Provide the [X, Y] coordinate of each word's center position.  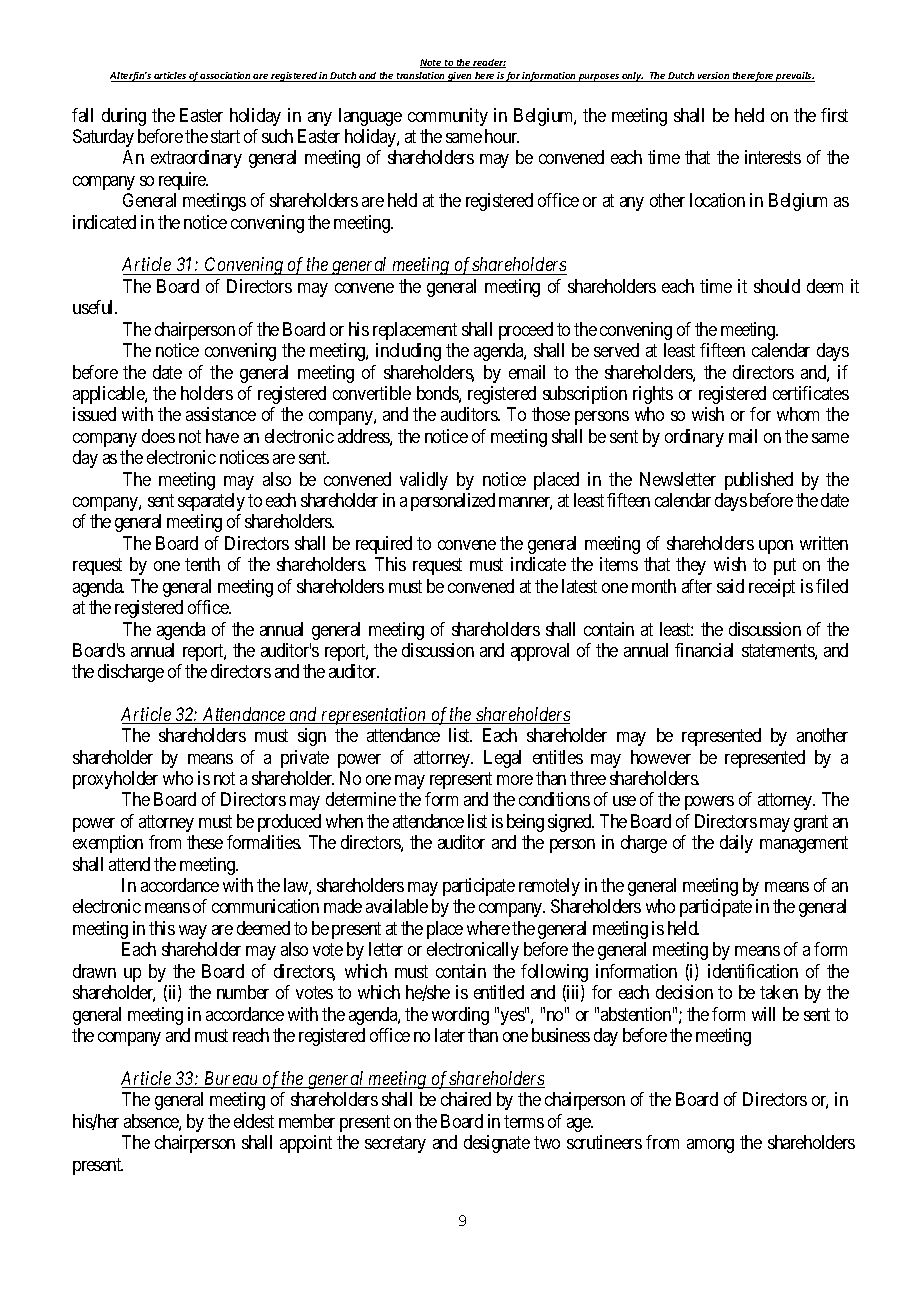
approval [540, 652]
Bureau [231, 1079]
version [714, 77]
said [730, 586]
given [460, 77]
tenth [202, 564]
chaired [466, 1099]
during [124, 117]
